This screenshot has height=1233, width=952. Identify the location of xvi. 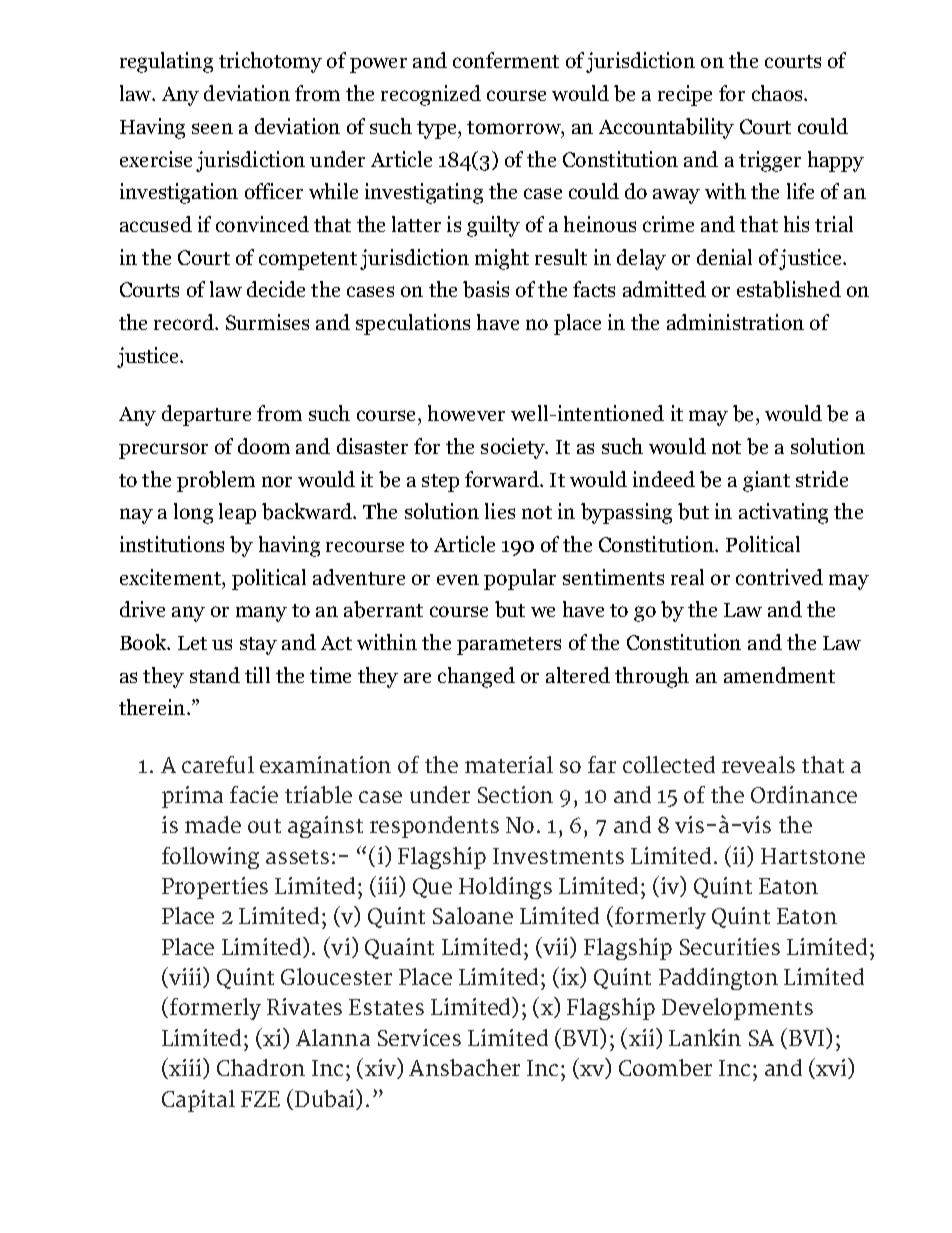
(831, 1068).
